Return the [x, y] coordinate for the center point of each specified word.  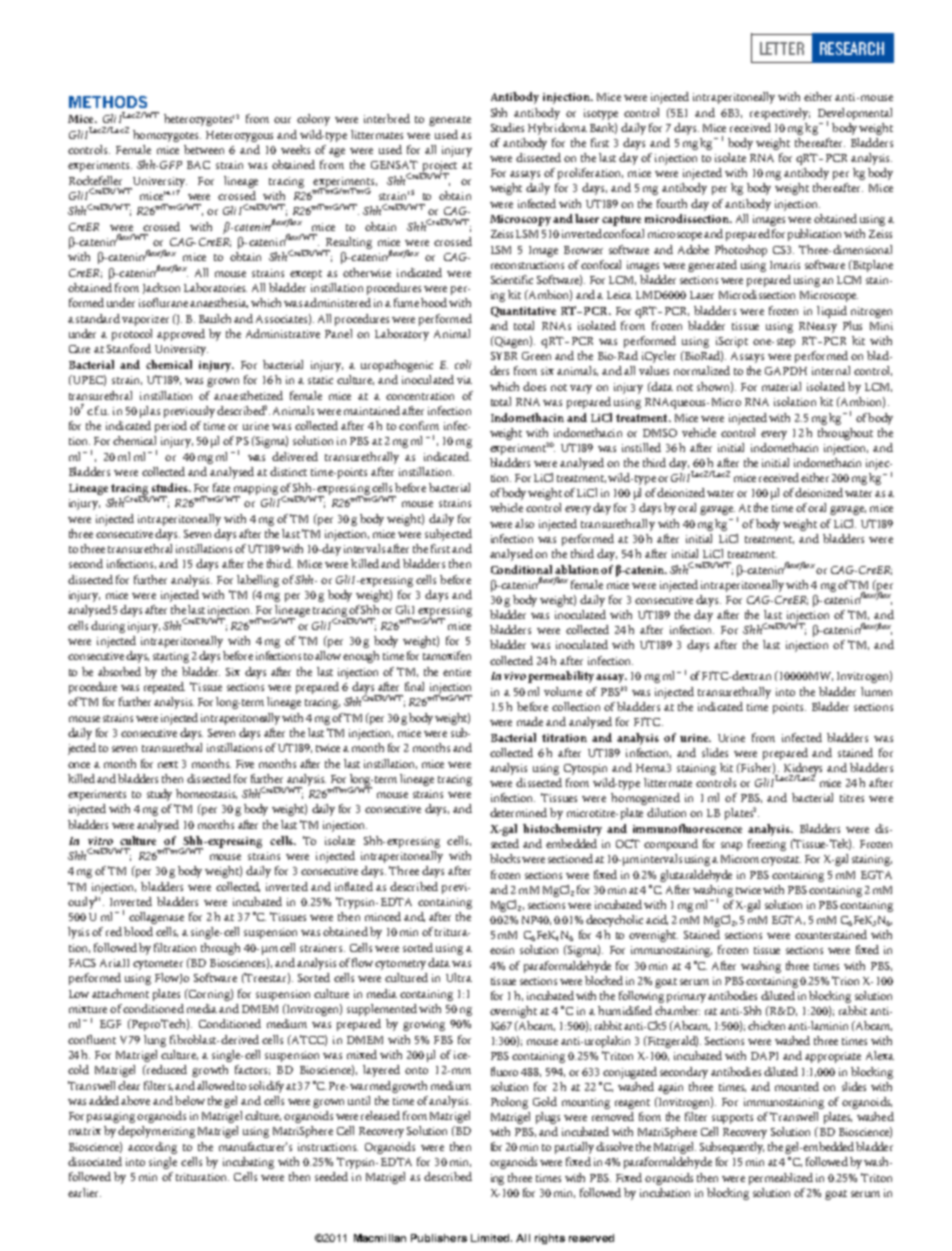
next [168, 764]
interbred [387, 118]
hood [434, 302]
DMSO [660, 433]
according [152, 1148]
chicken [766, 1025]
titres [852, 798]
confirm [419, 425]
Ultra [459, 977]
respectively [780, 114]
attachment [120, 993]
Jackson [161, 288]
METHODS [108, 102]
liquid [832, 312]
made [530, 721]
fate [221, 487]
